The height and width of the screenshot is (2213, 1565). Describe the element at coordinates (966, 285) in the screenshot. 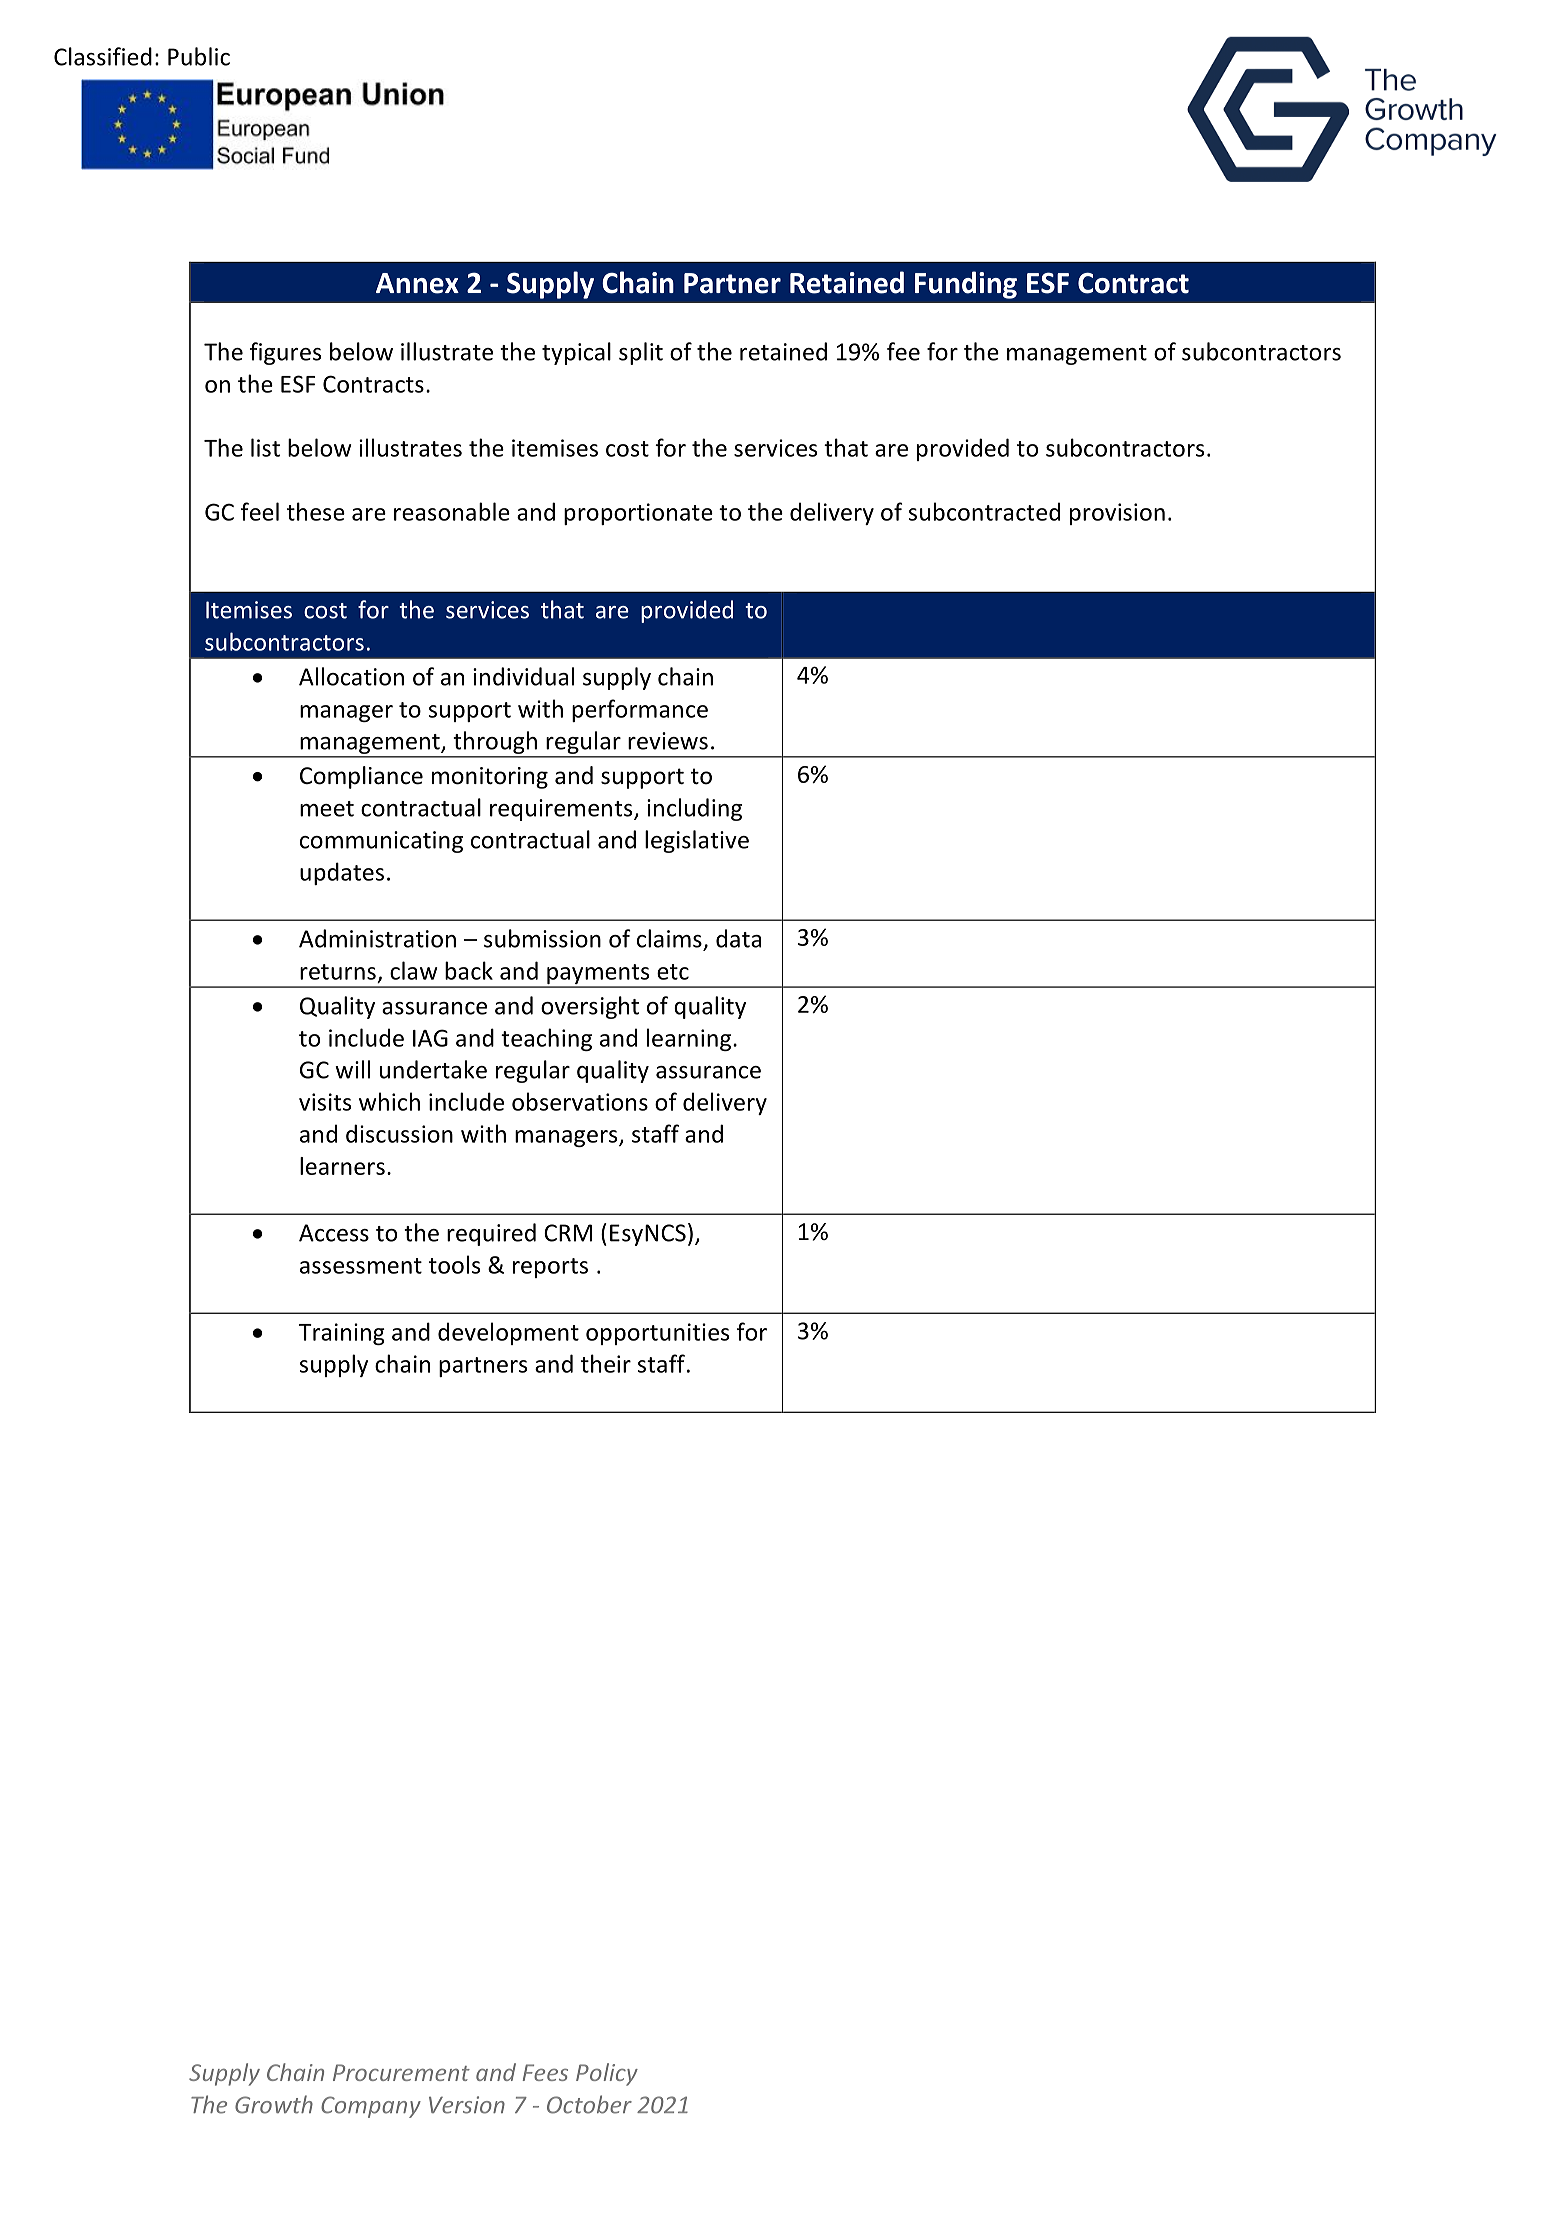

I see `Funding` at that location.
